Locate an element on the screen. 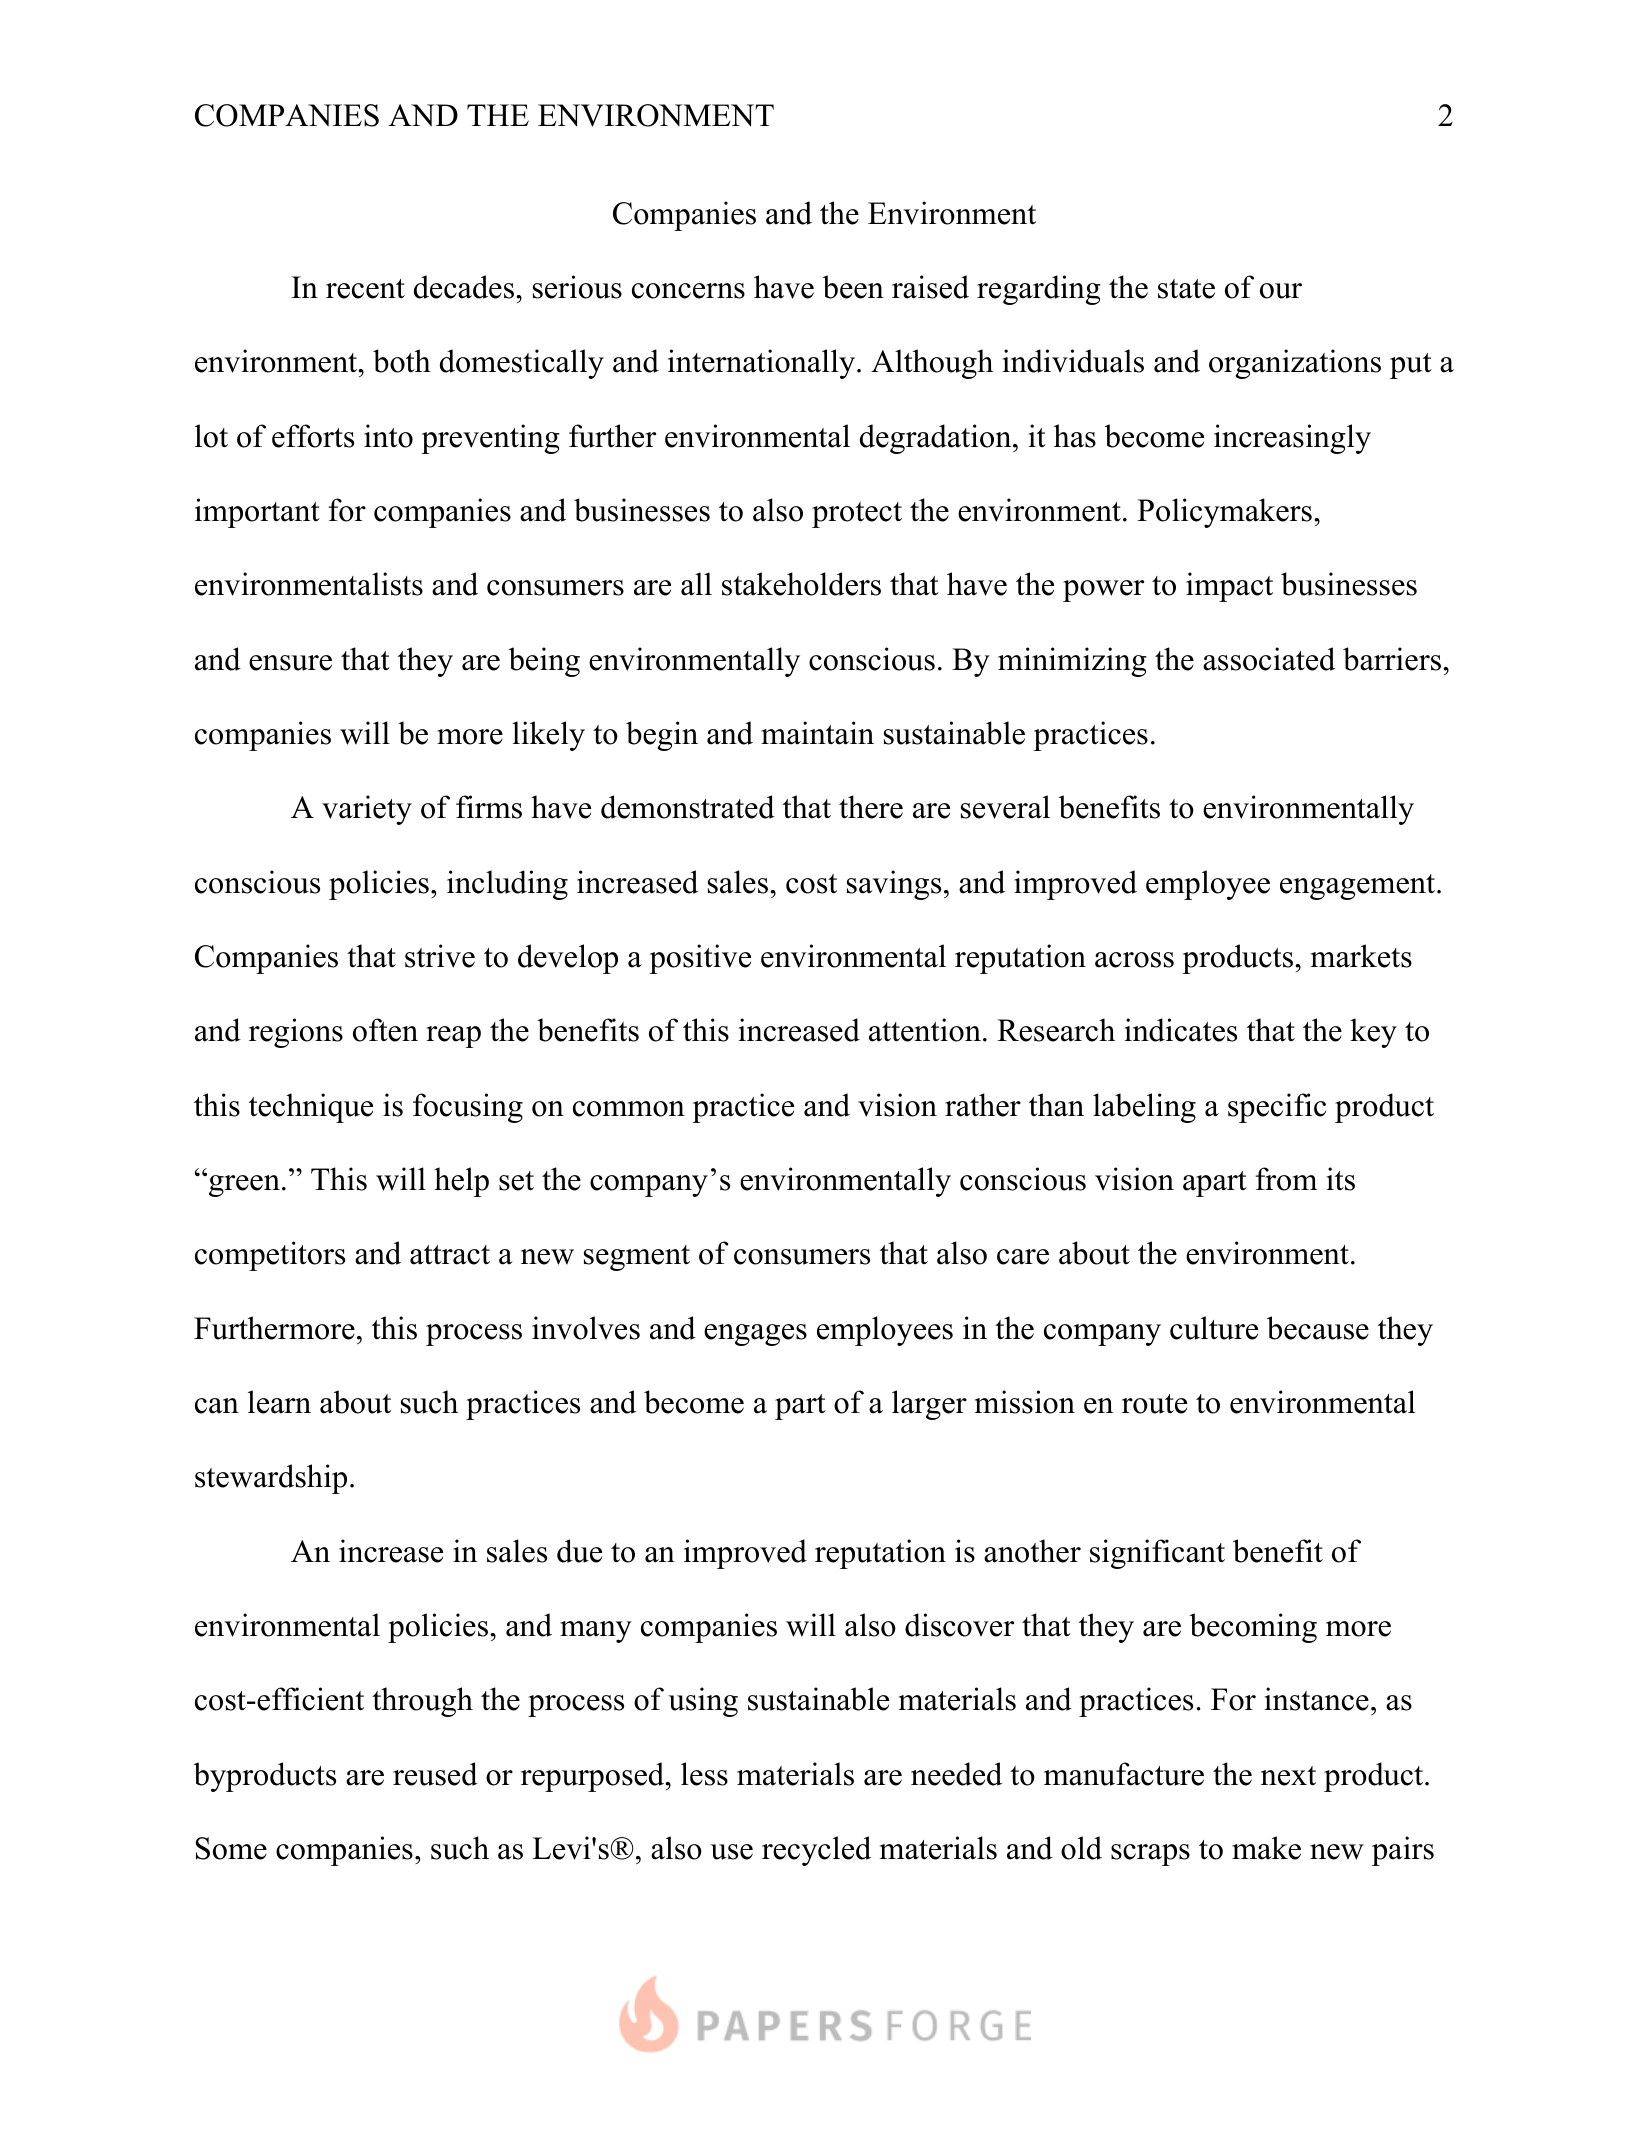 The height and width of the screenshot is (2133, 1648). ensure is located at coordinates (290, 663).
